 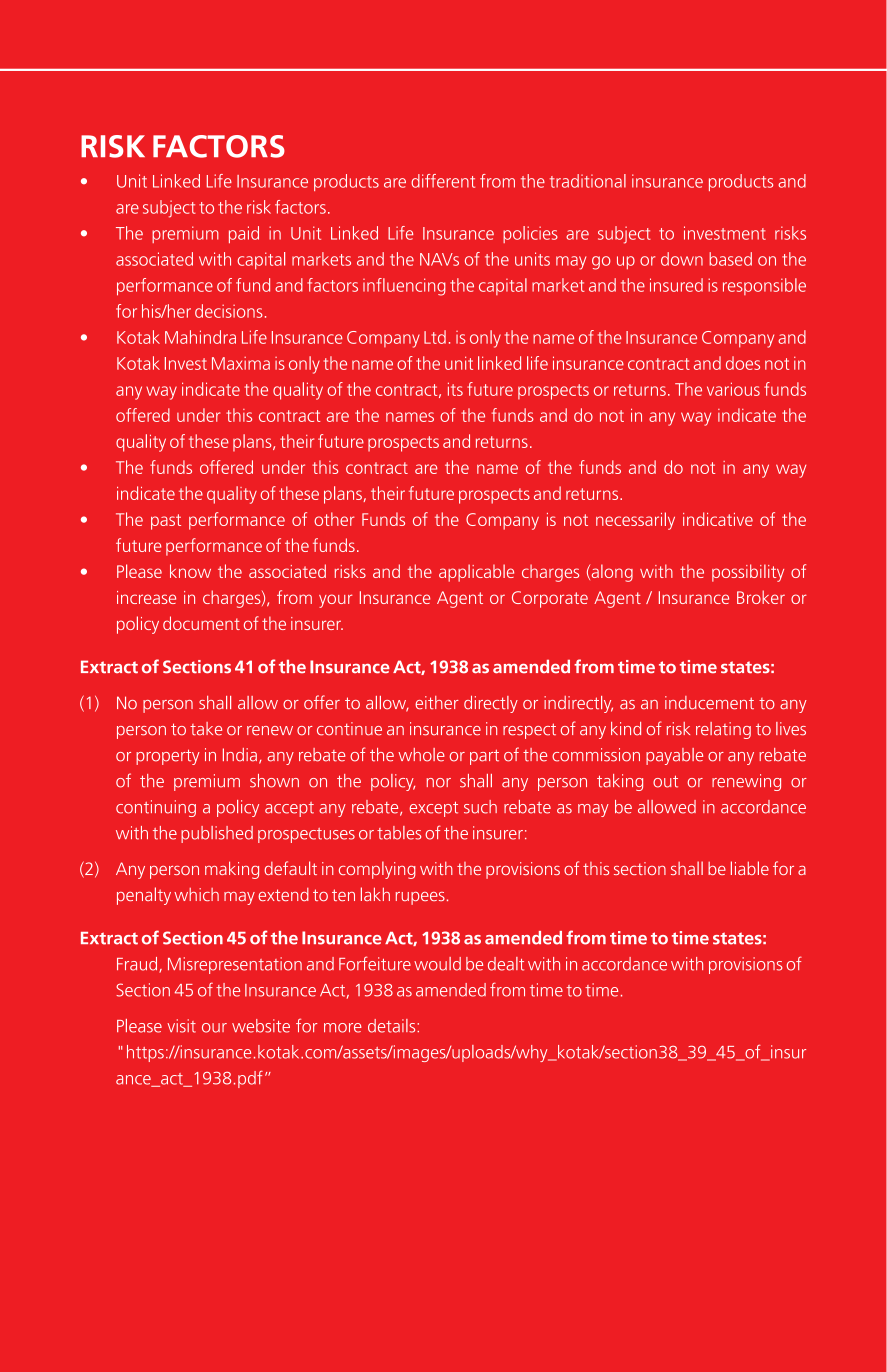 What do you see at coordinates (201, 623) in the screenshot?
I see `document` at bounding box center [201, 623].
